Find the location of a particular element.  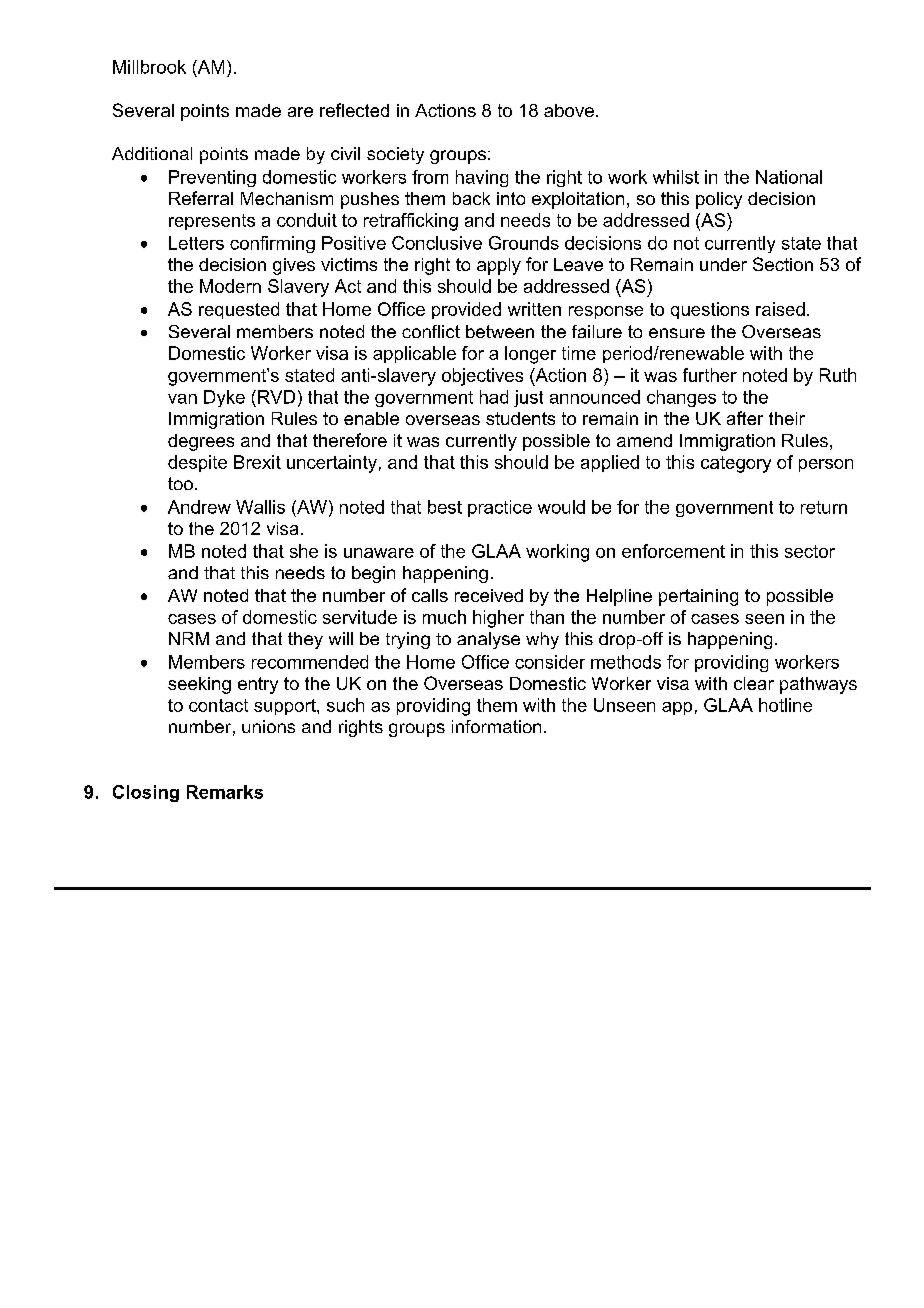

category is located at coordinates (736, 464).
